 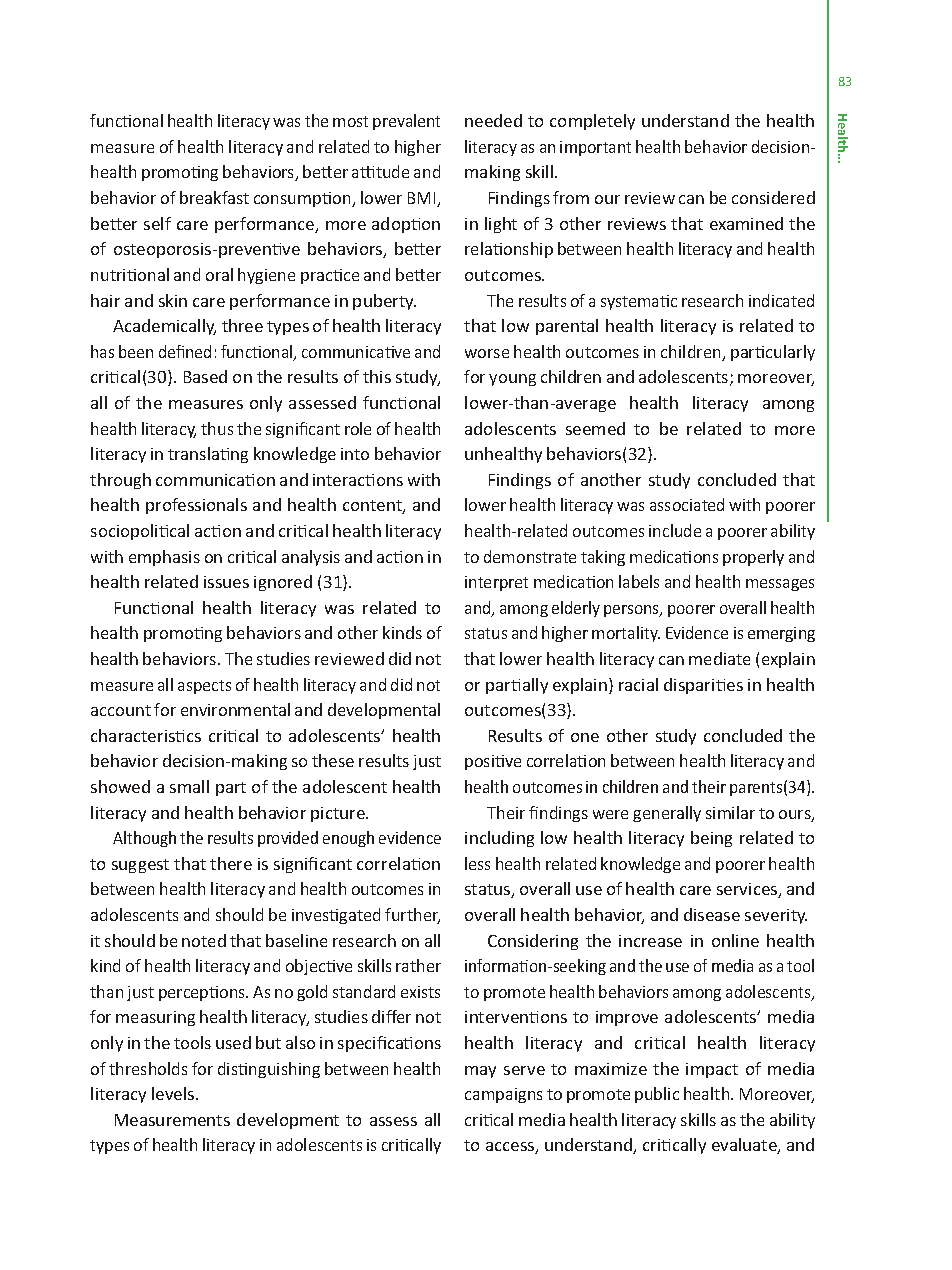 I want to click on may, so click(x=480, y=1072).
